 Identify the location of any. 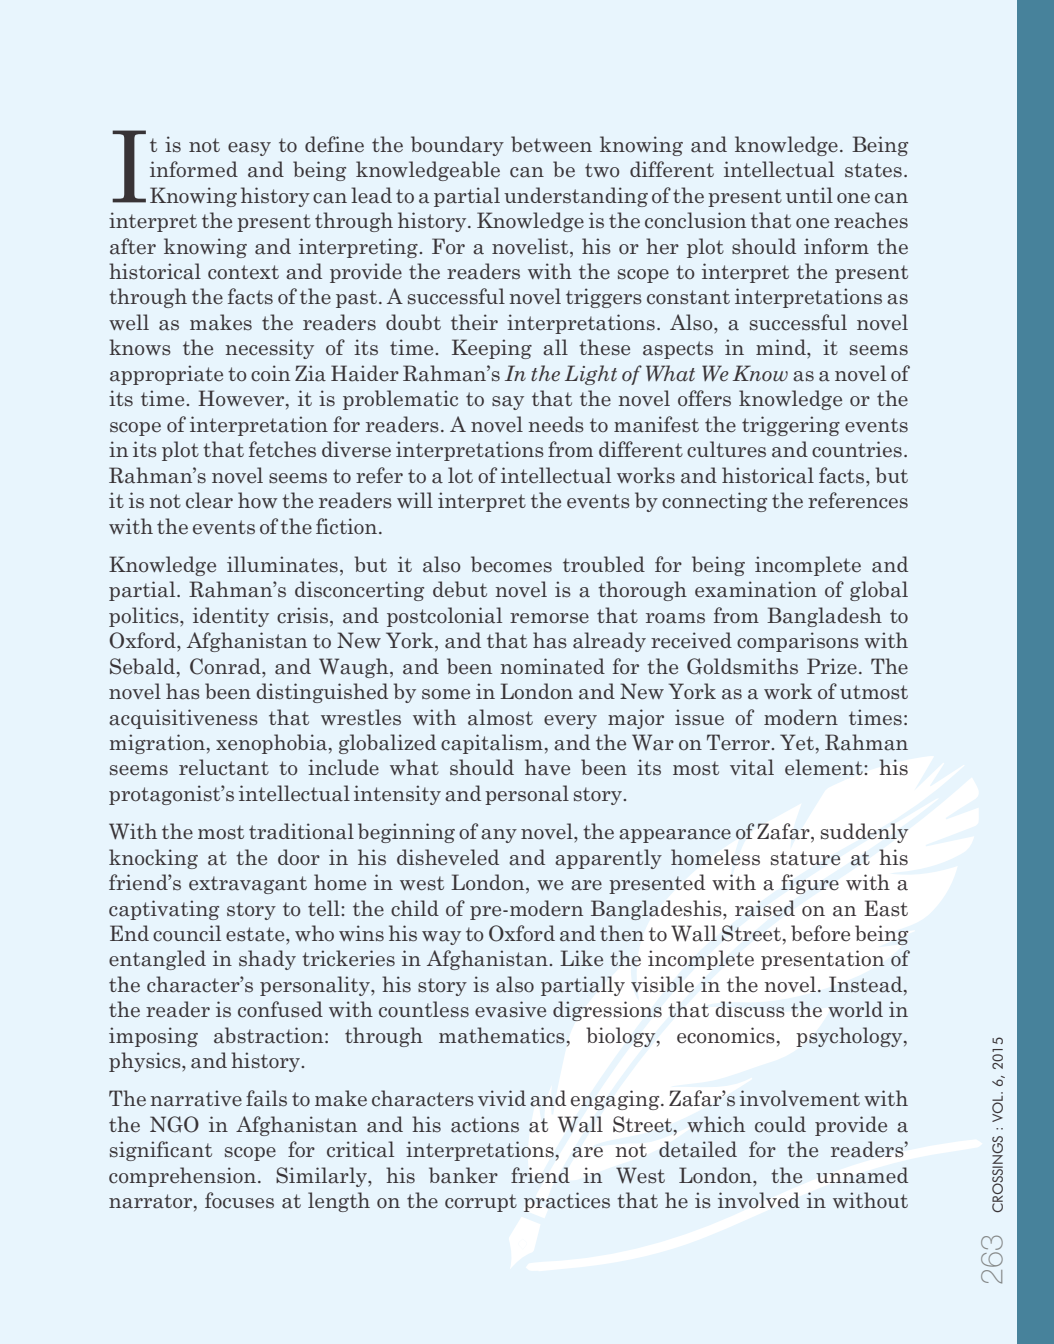
(499, 836).
